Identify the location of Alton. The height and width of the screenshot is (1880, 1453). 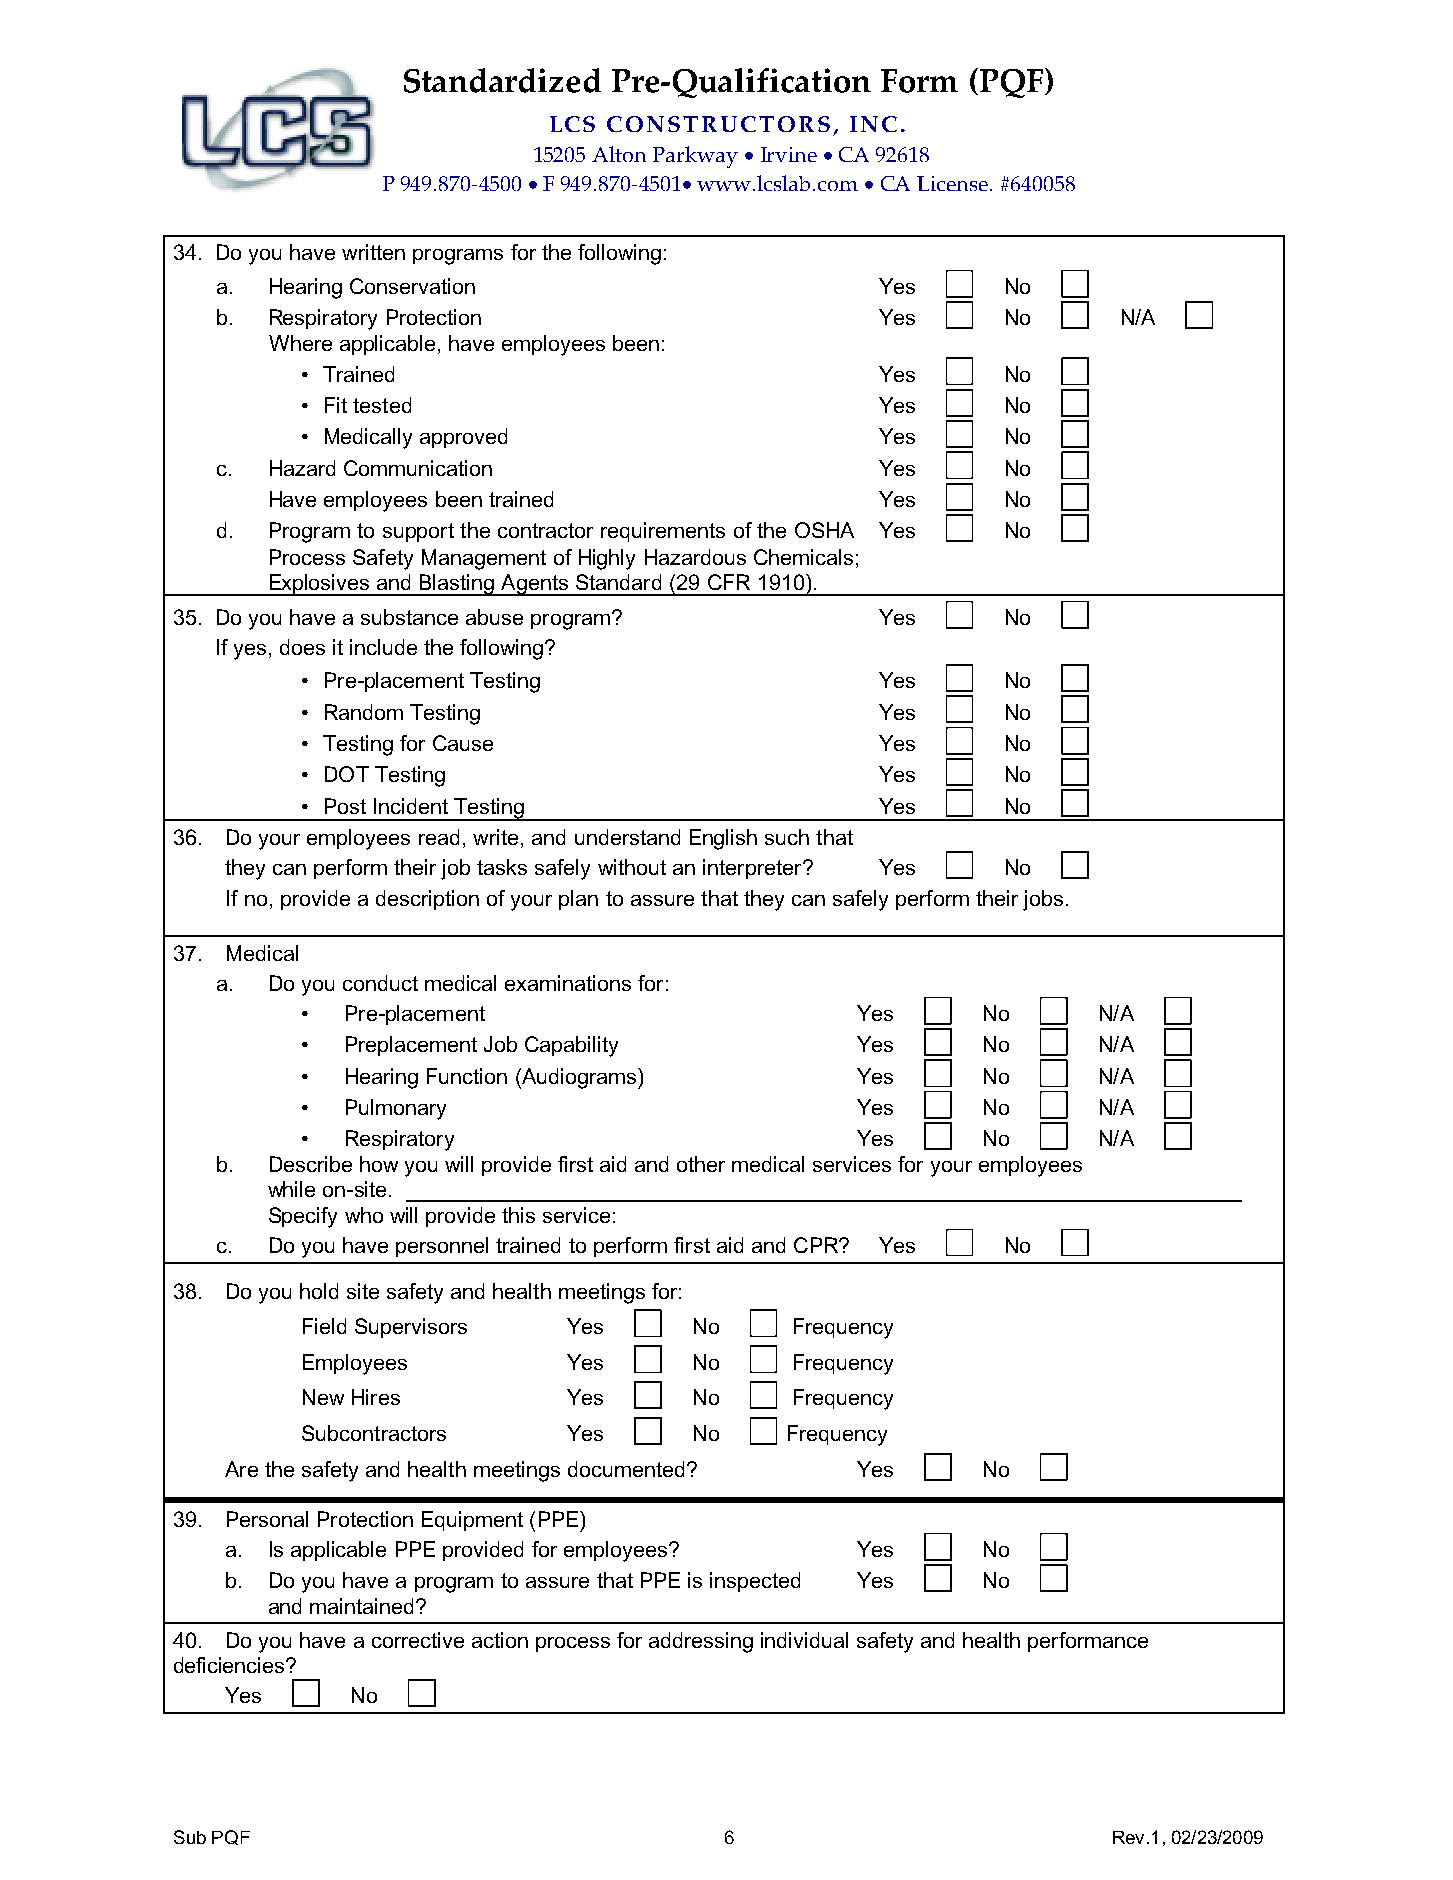
(619, 154).
